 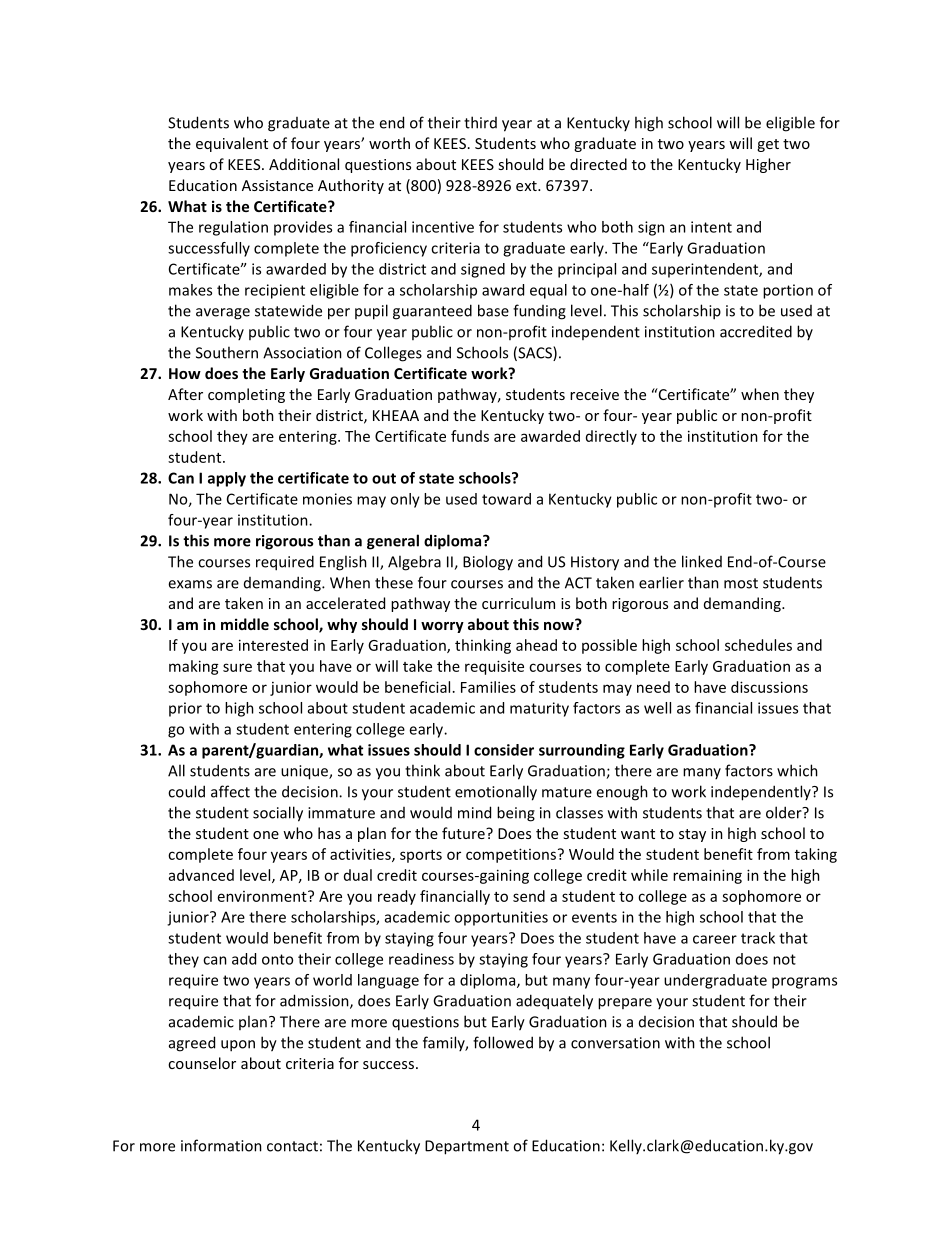 I want to click on schedules, so click(x=758, y=645).
